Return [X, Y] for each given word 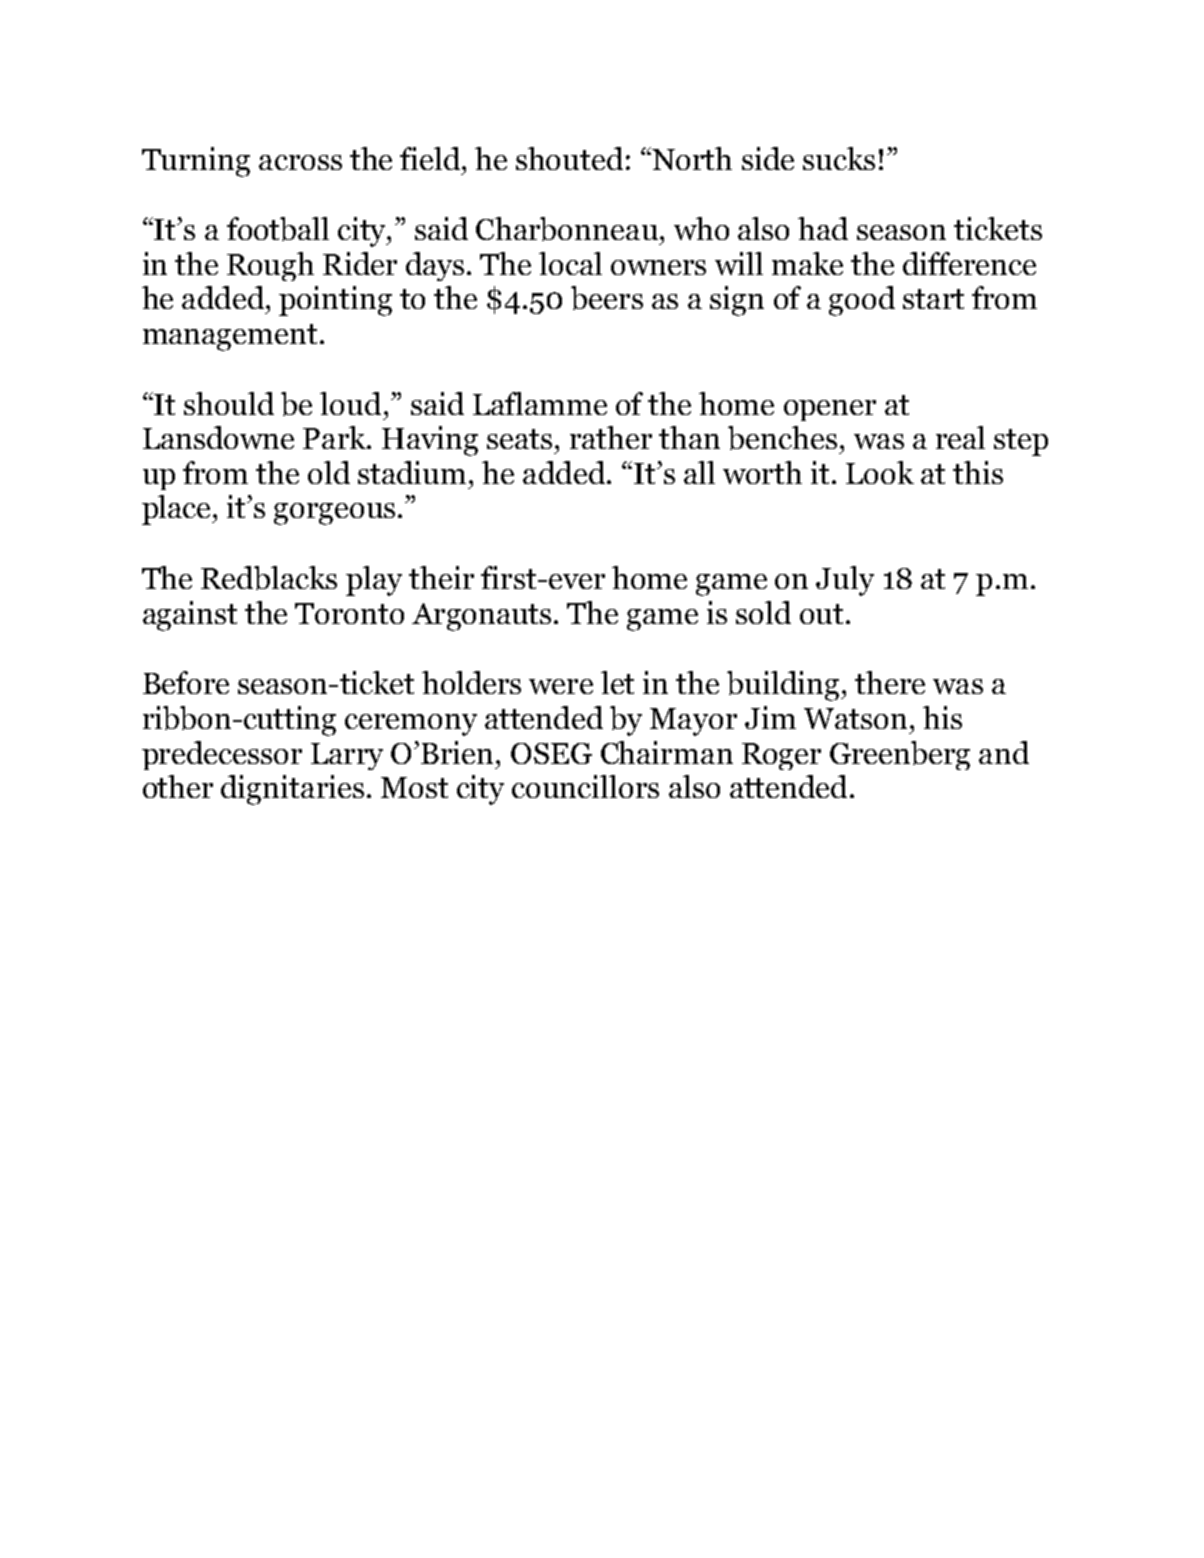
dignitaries [292, 790]
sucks [839, 158]
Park [335, 437]
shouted [569, 158]
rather [611, 437]
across [300, 162]
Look [880, 472]
